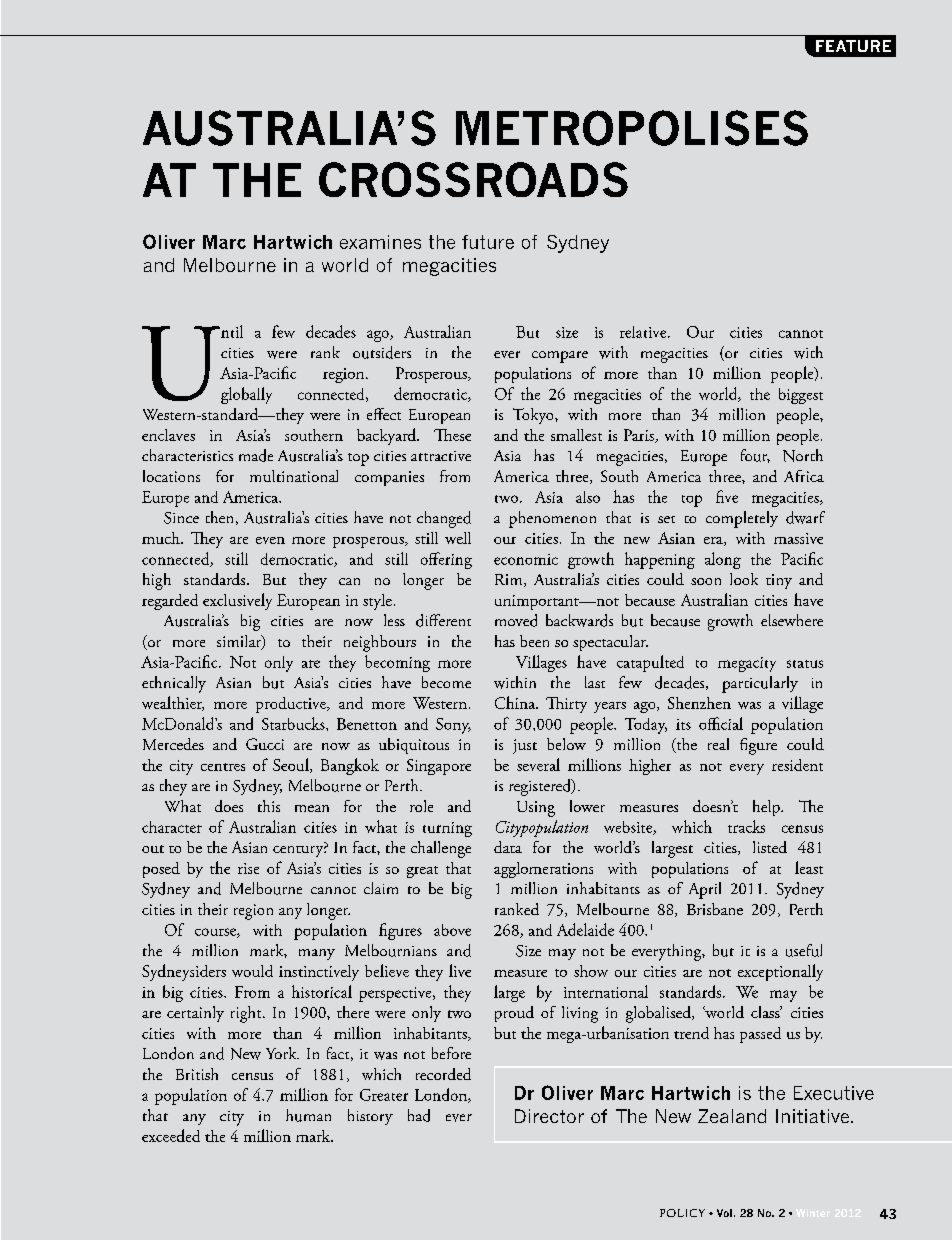 The width and height of the screenshot is (952, 1240). I want to click on CROSSROADS, so click(473, 179).
